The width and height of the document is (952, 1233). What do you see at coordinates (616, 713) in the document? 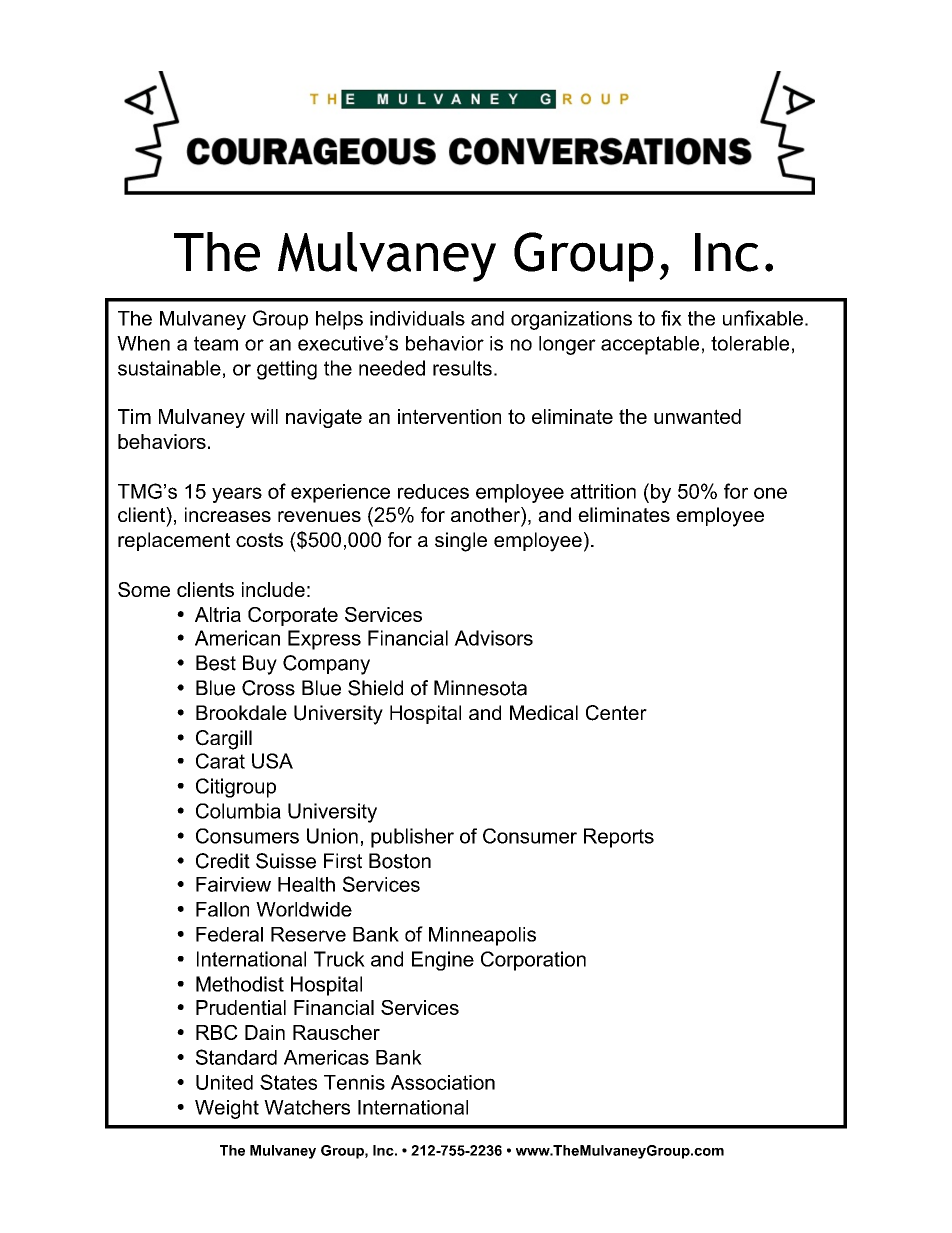
I see `Center` at bounding box center [616, 713].
